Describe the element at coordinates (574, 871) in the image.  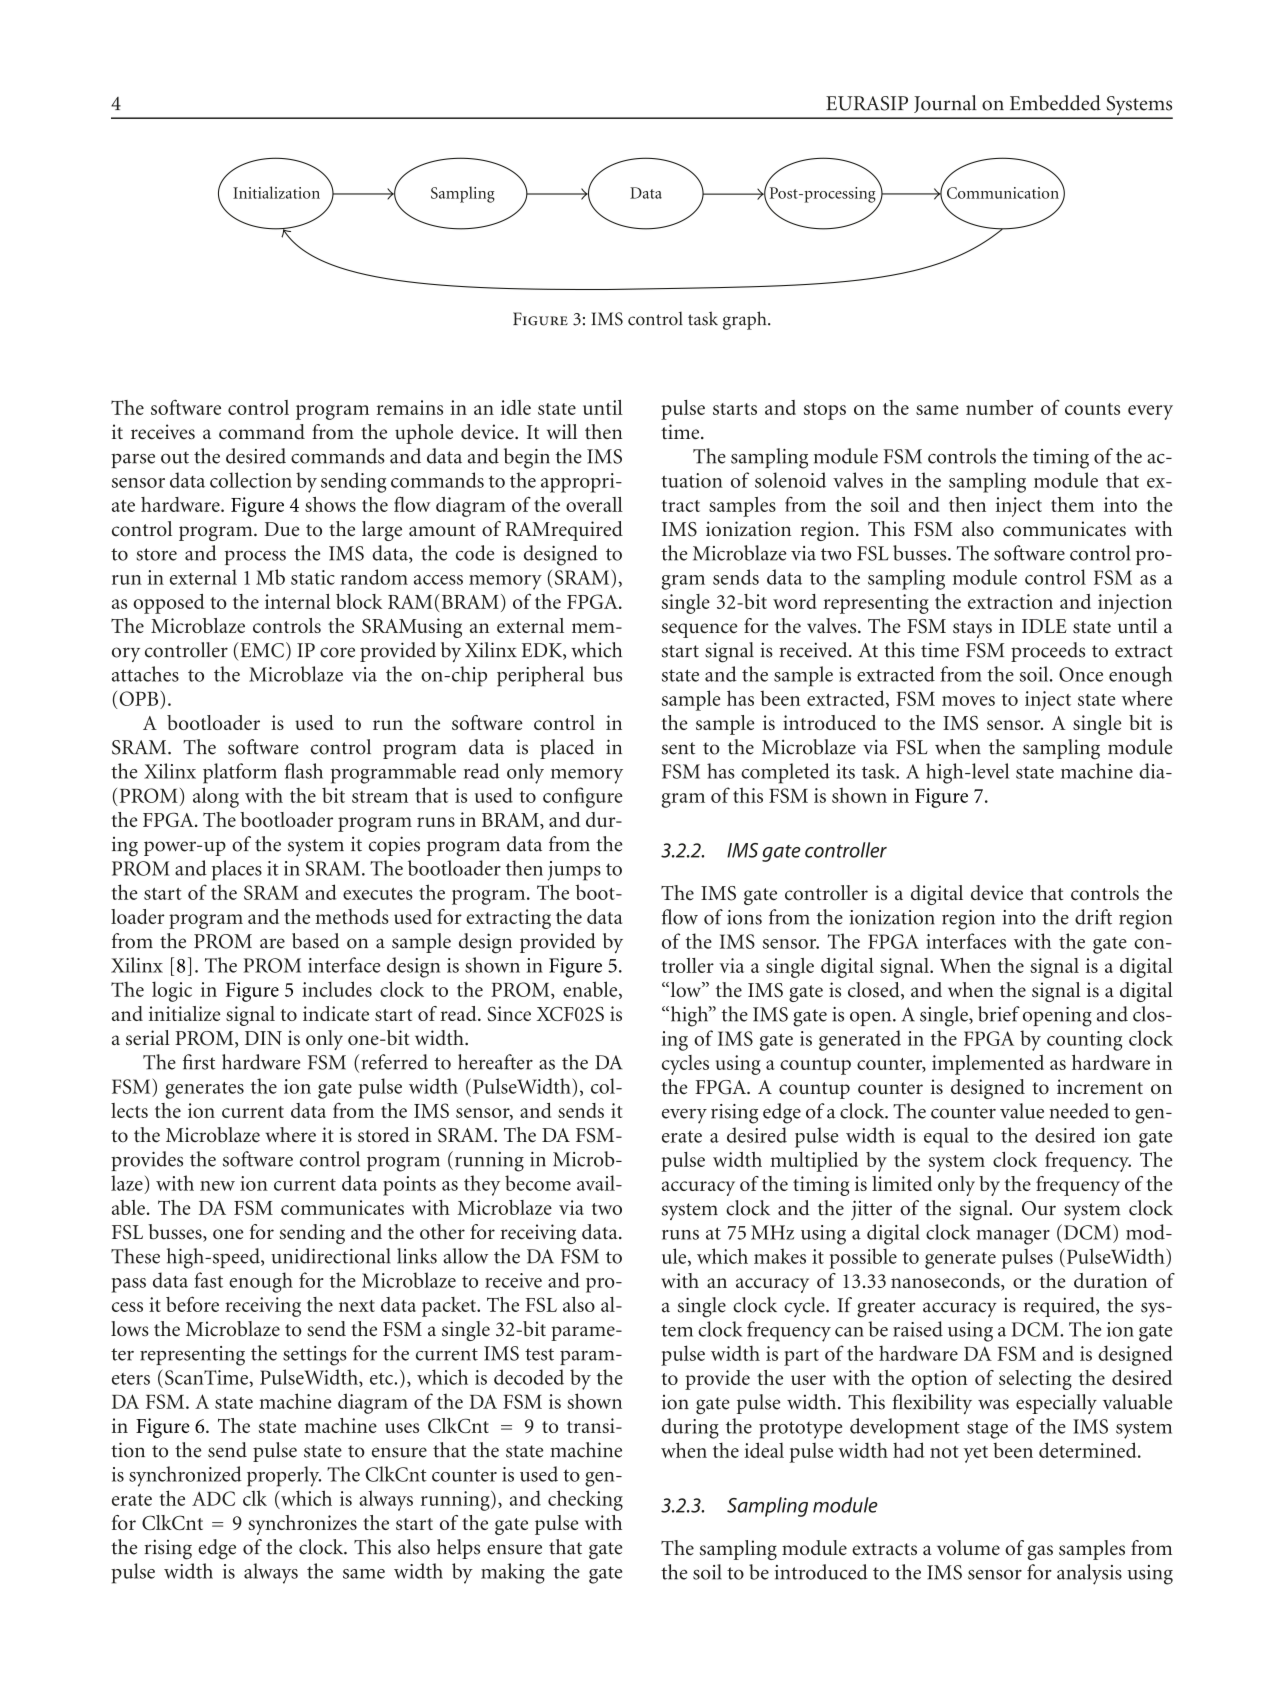
I see `jumps` at that location.
